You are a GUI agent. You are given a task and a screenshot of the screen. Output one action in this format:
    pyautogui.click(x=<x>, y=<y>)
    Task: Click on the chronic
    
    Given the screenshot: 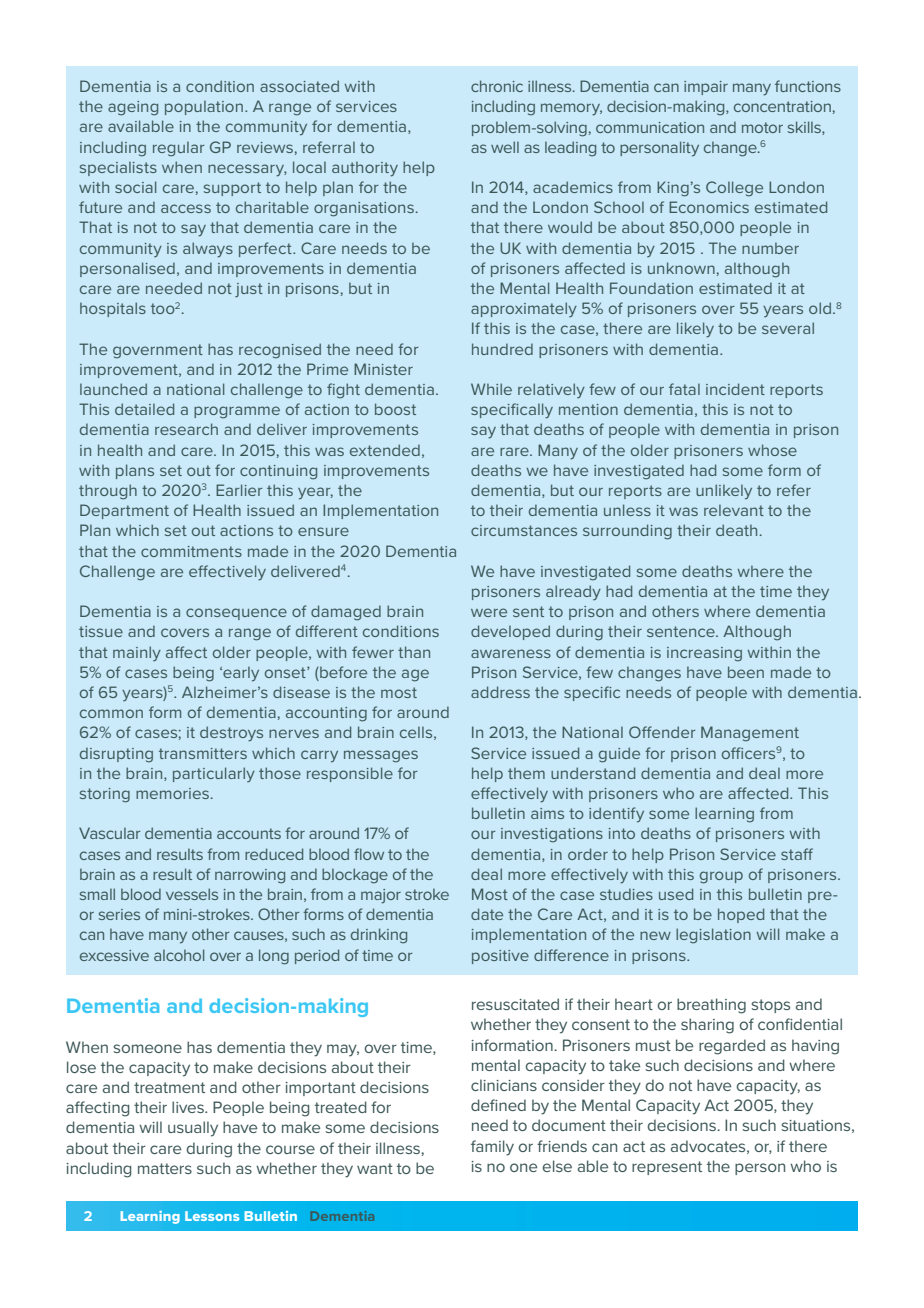 What is the action you would take?
    pyautogui.click(x=497, y=86)
